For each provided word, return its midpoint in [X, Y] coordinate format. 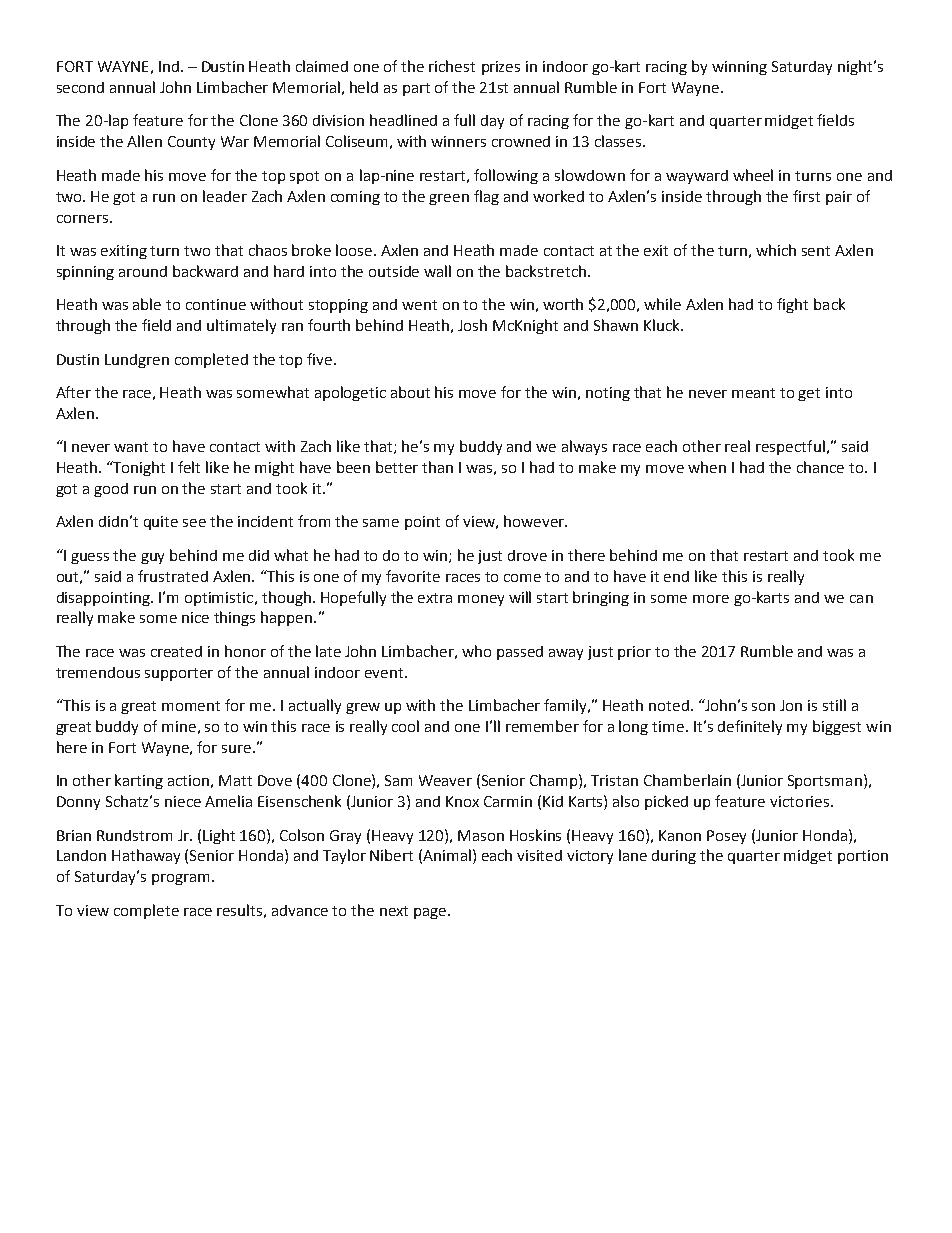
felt [189, 467]
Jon [791, 705]
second [80, 87]
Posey [726, 837]
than [437, 467]
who [476, 651]
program [180, 879]
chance [820, 467]
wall [437, 271]
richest [452, 66]
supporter [179, 674]
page [431, 913]
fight [792, 305]
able [147, 304]
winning [739, 68]
